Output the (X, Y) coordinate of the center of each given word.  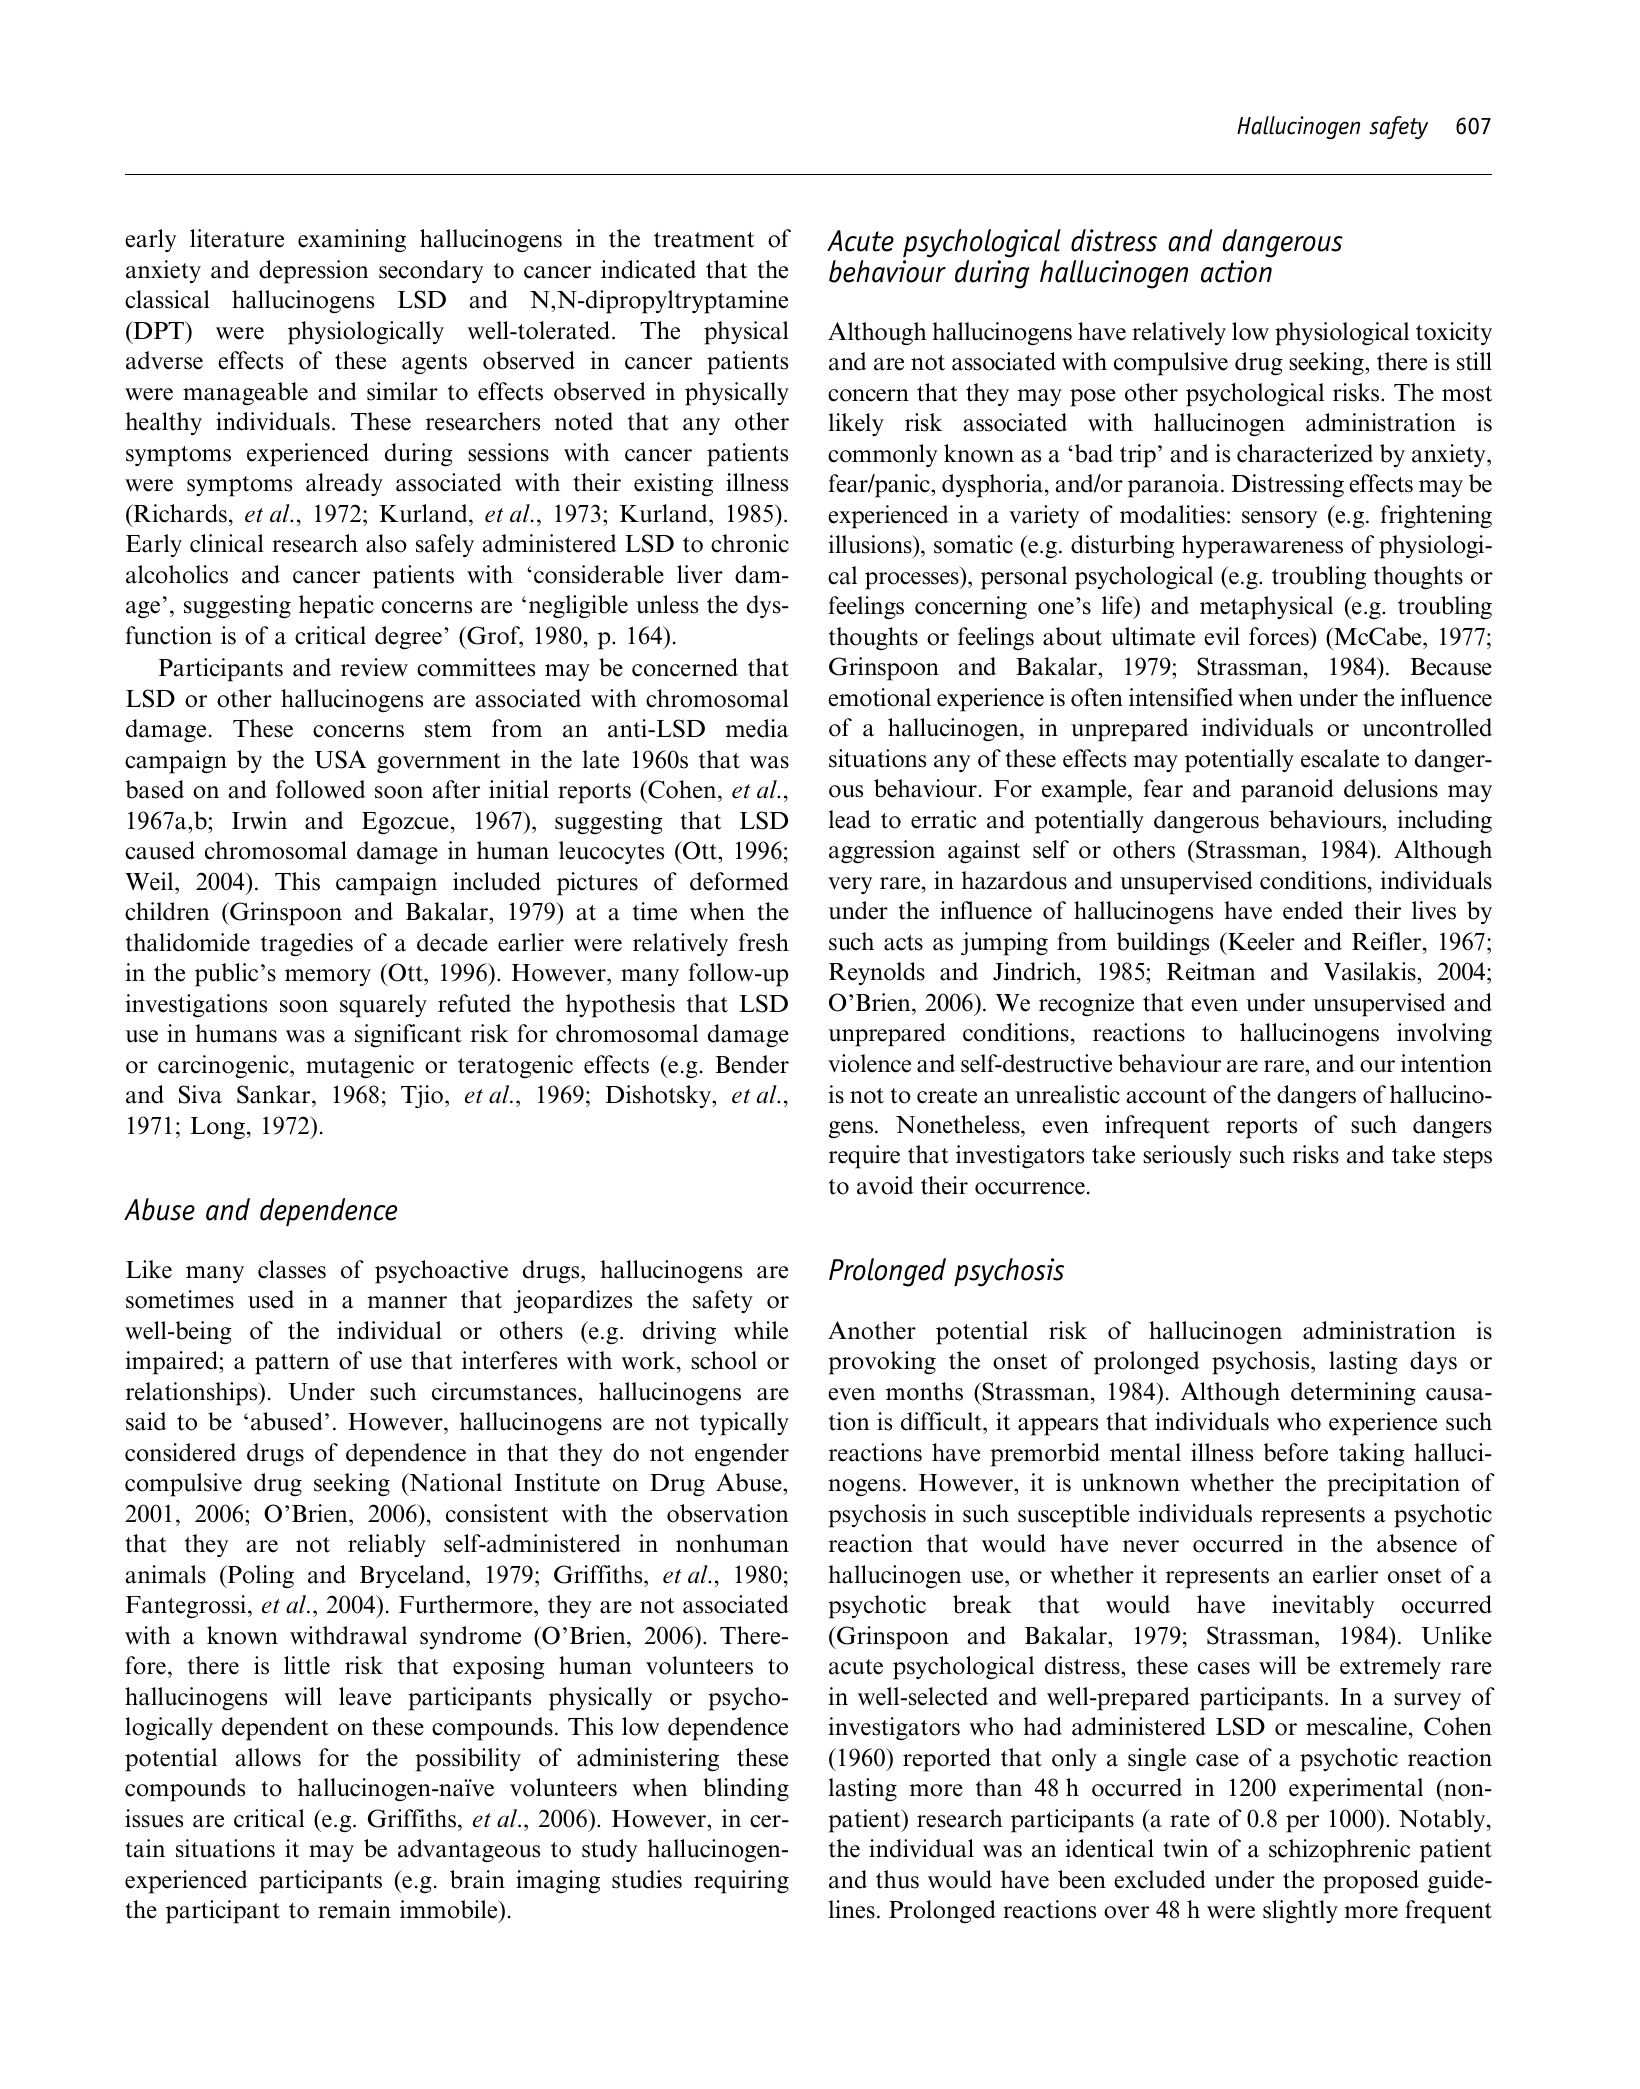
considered (180, 1452)
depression (313, 272)
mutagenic (360, 1067)
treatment (704, 240)
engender (742, 1455)
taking (1372, 1455)
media (757, 728)
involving (1444, 1035)
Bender (752, 1064)
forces (1280, 636)
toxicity (1454, 333)
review (374, 667)
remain (354, 1909)
